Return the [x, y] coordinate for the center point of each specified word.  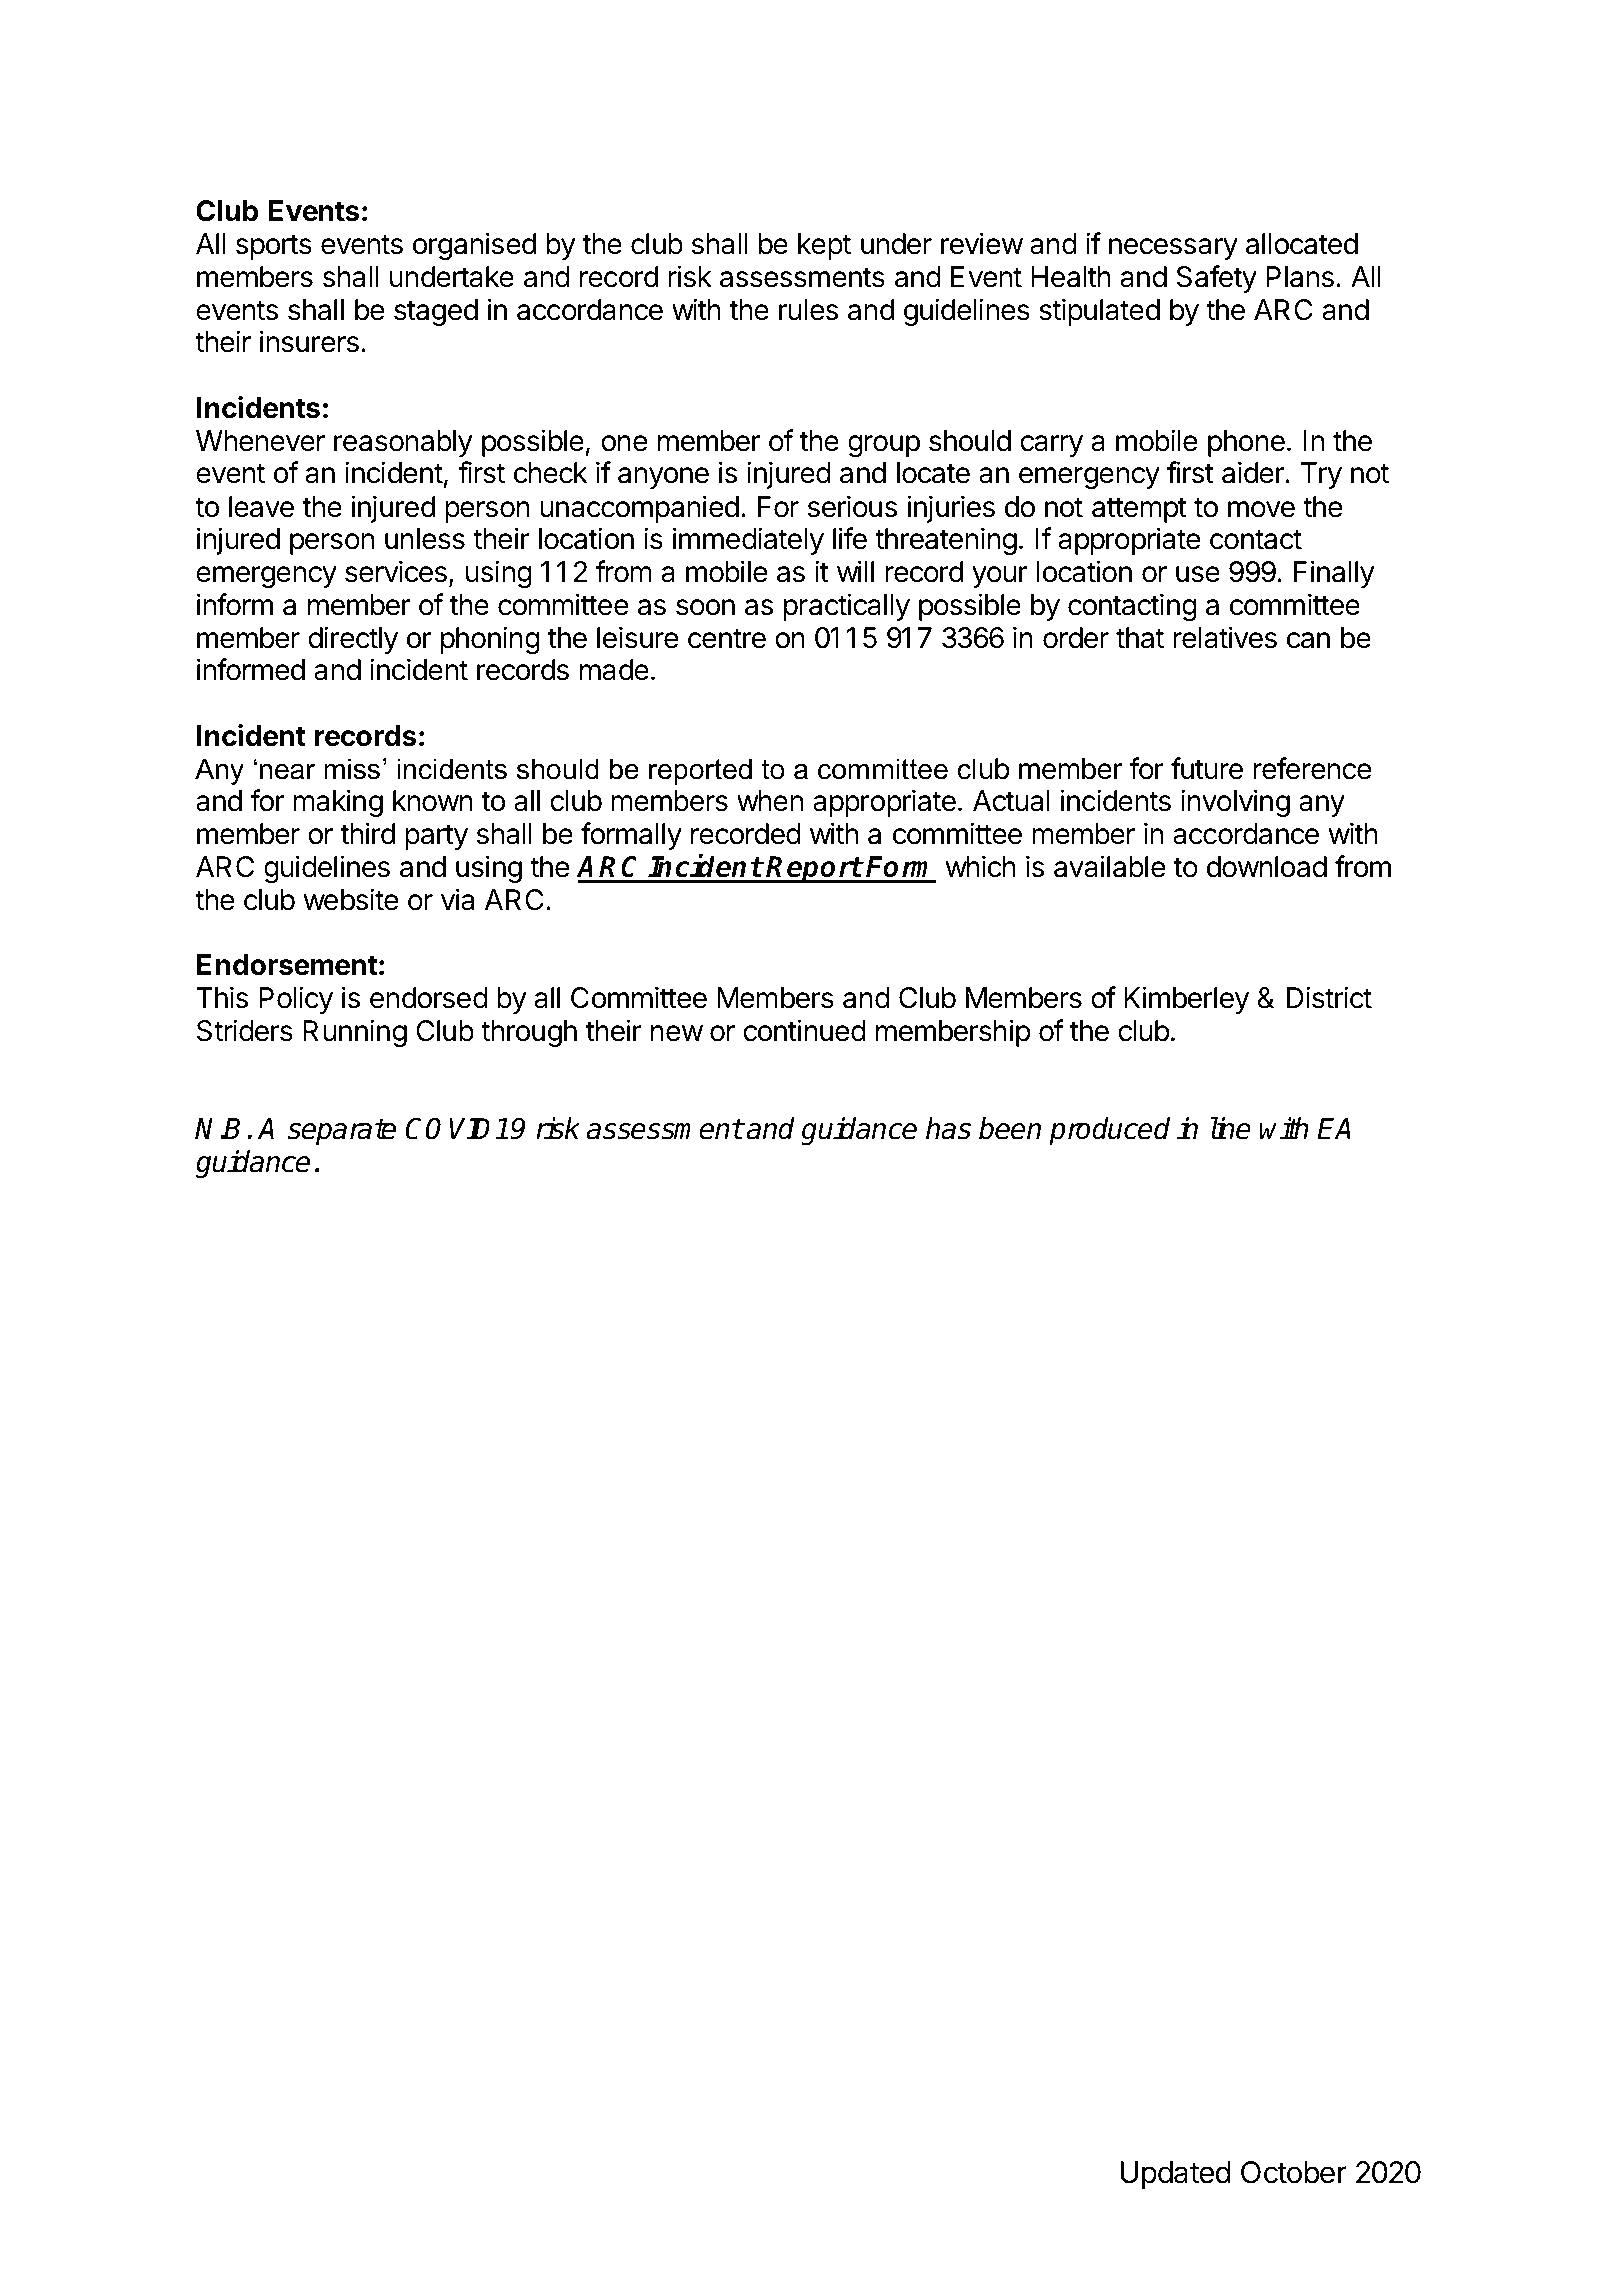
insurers [309, 341]
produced [1109, 1131]
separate [341, 1132]
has [948, 1128]
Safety [1217, 279]
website [351, 899]
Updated [1176, 2175]
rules [808, 310]
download [1267, 867]
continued [804, 1030]
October [1294, 2172]
